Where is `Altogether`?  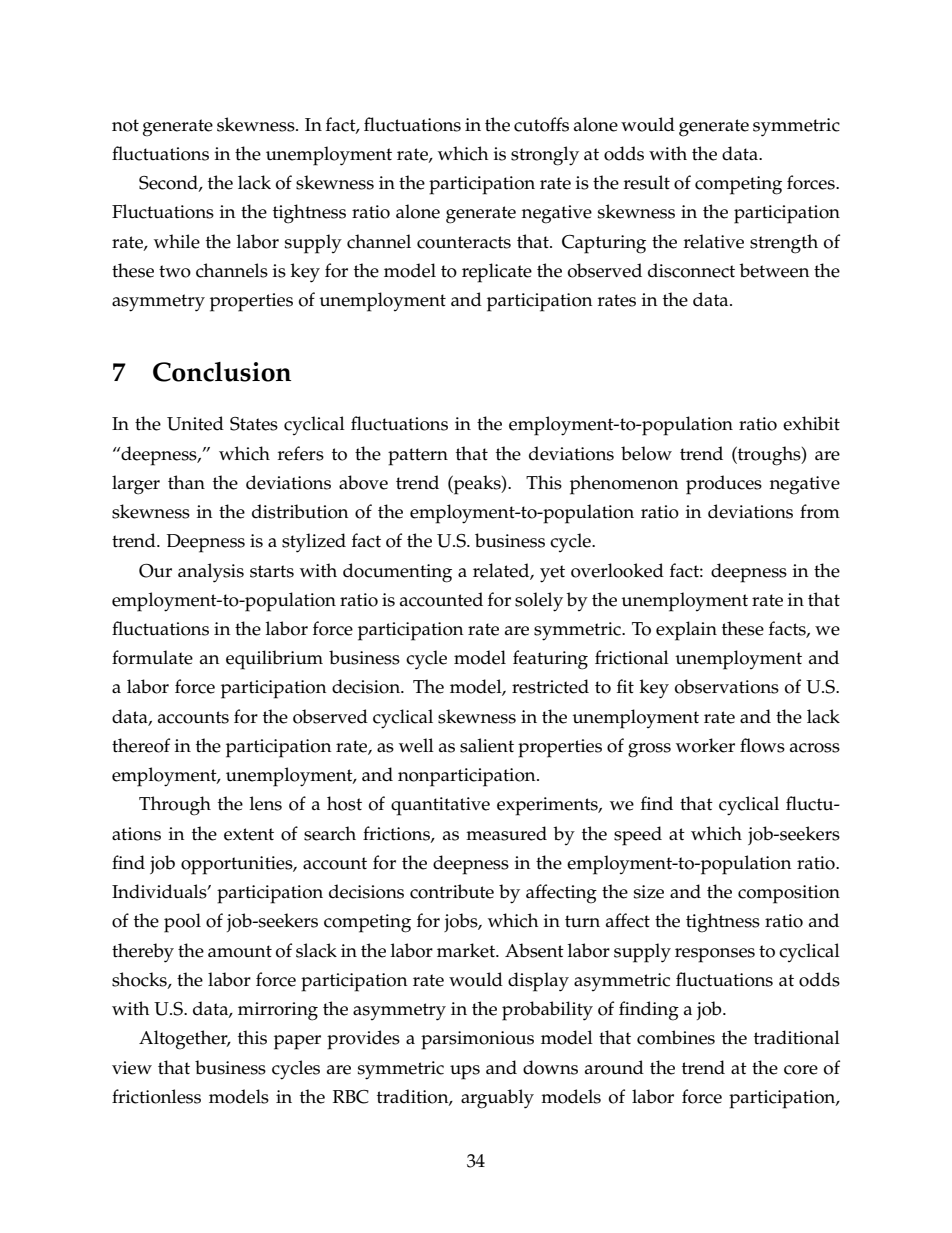 Altogether is located at coordinates (184, 1040).
